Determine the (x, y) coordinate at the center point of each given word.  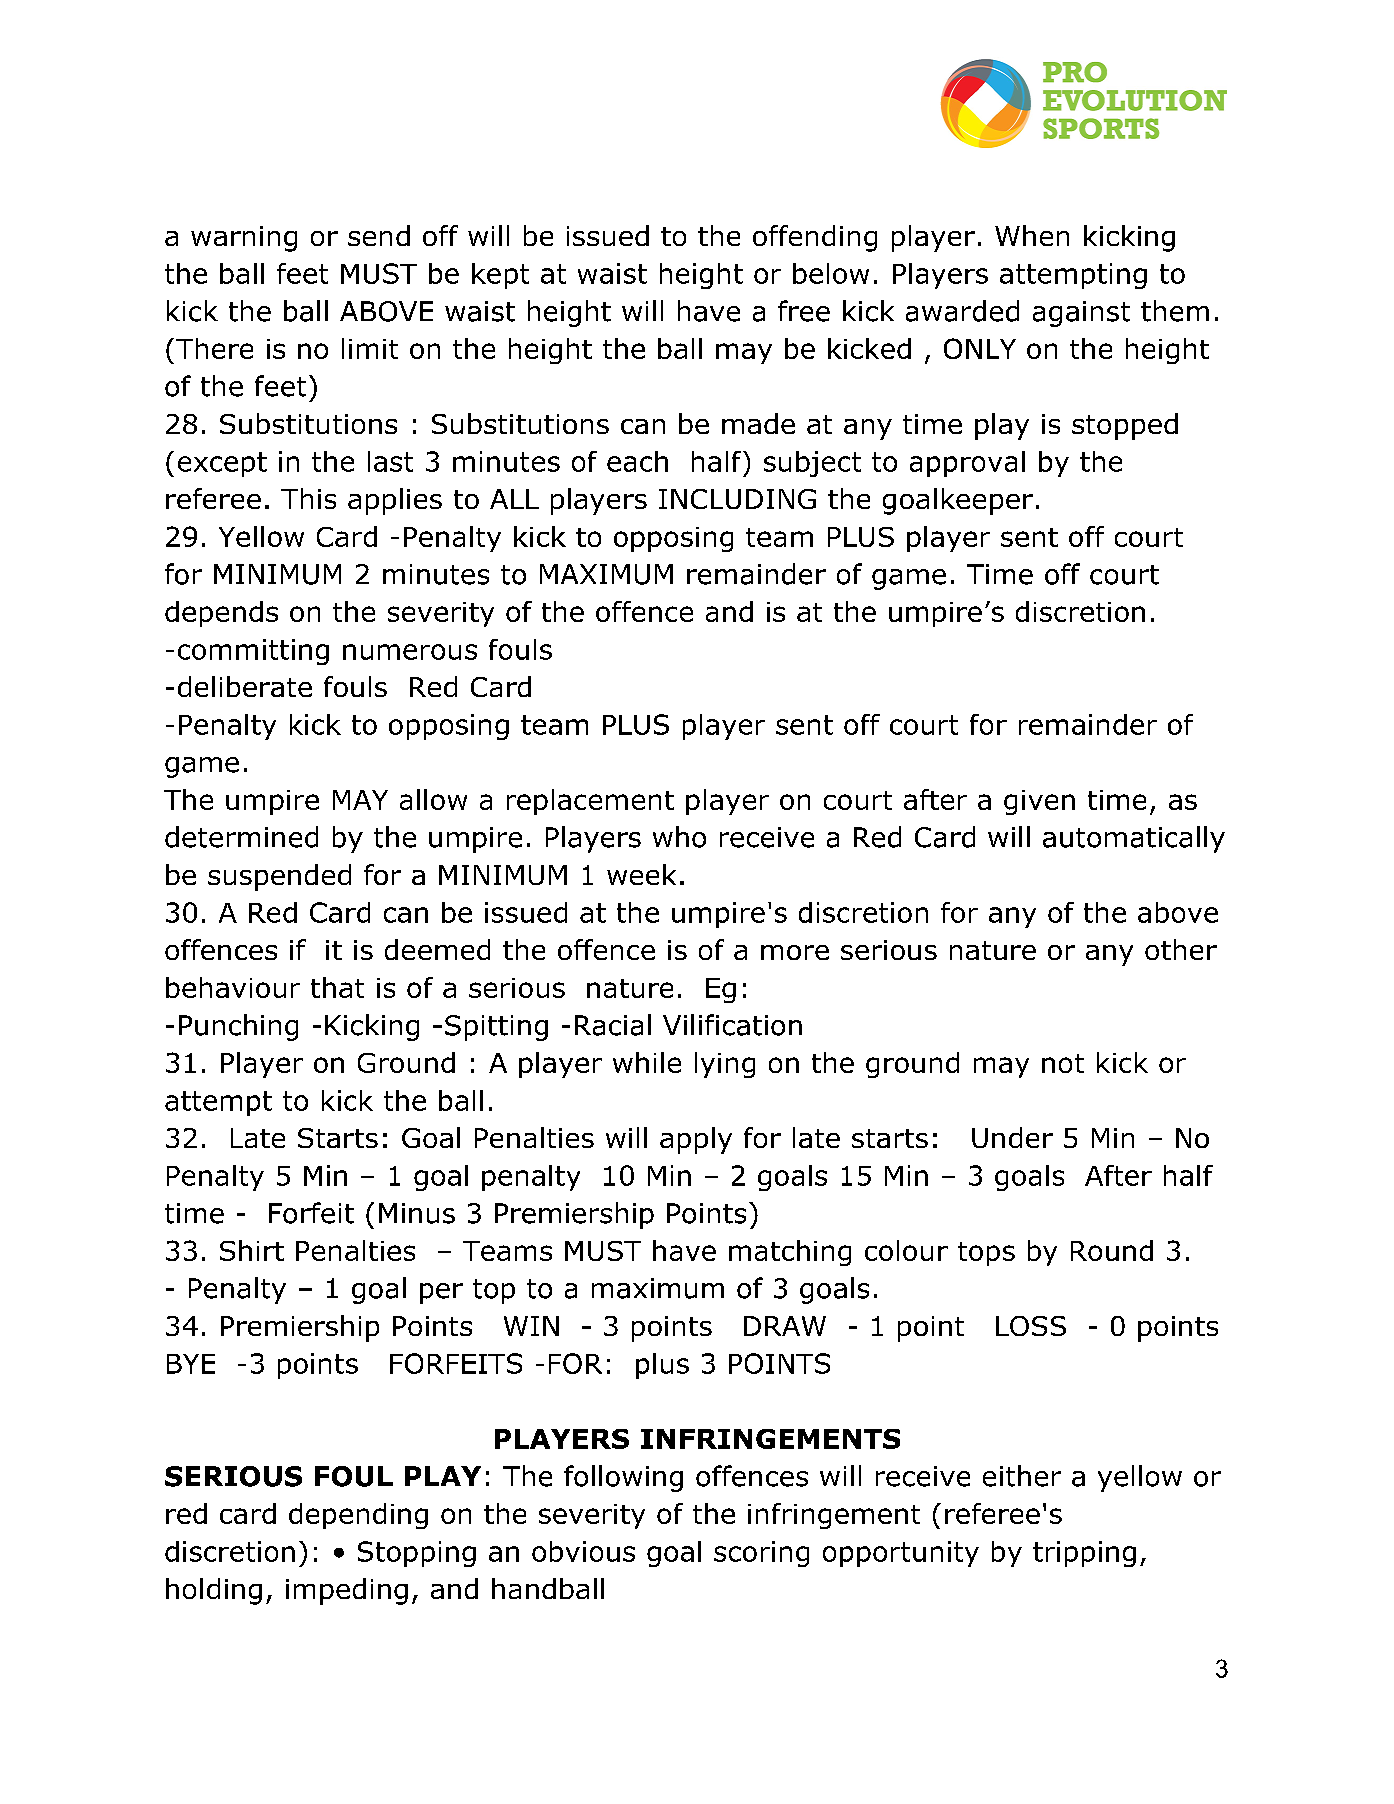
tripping (1084, 1554)
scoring (761, 1554)
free (804, 311)
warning (244, 239)
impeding (347, 1591)
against (1081, 314)
